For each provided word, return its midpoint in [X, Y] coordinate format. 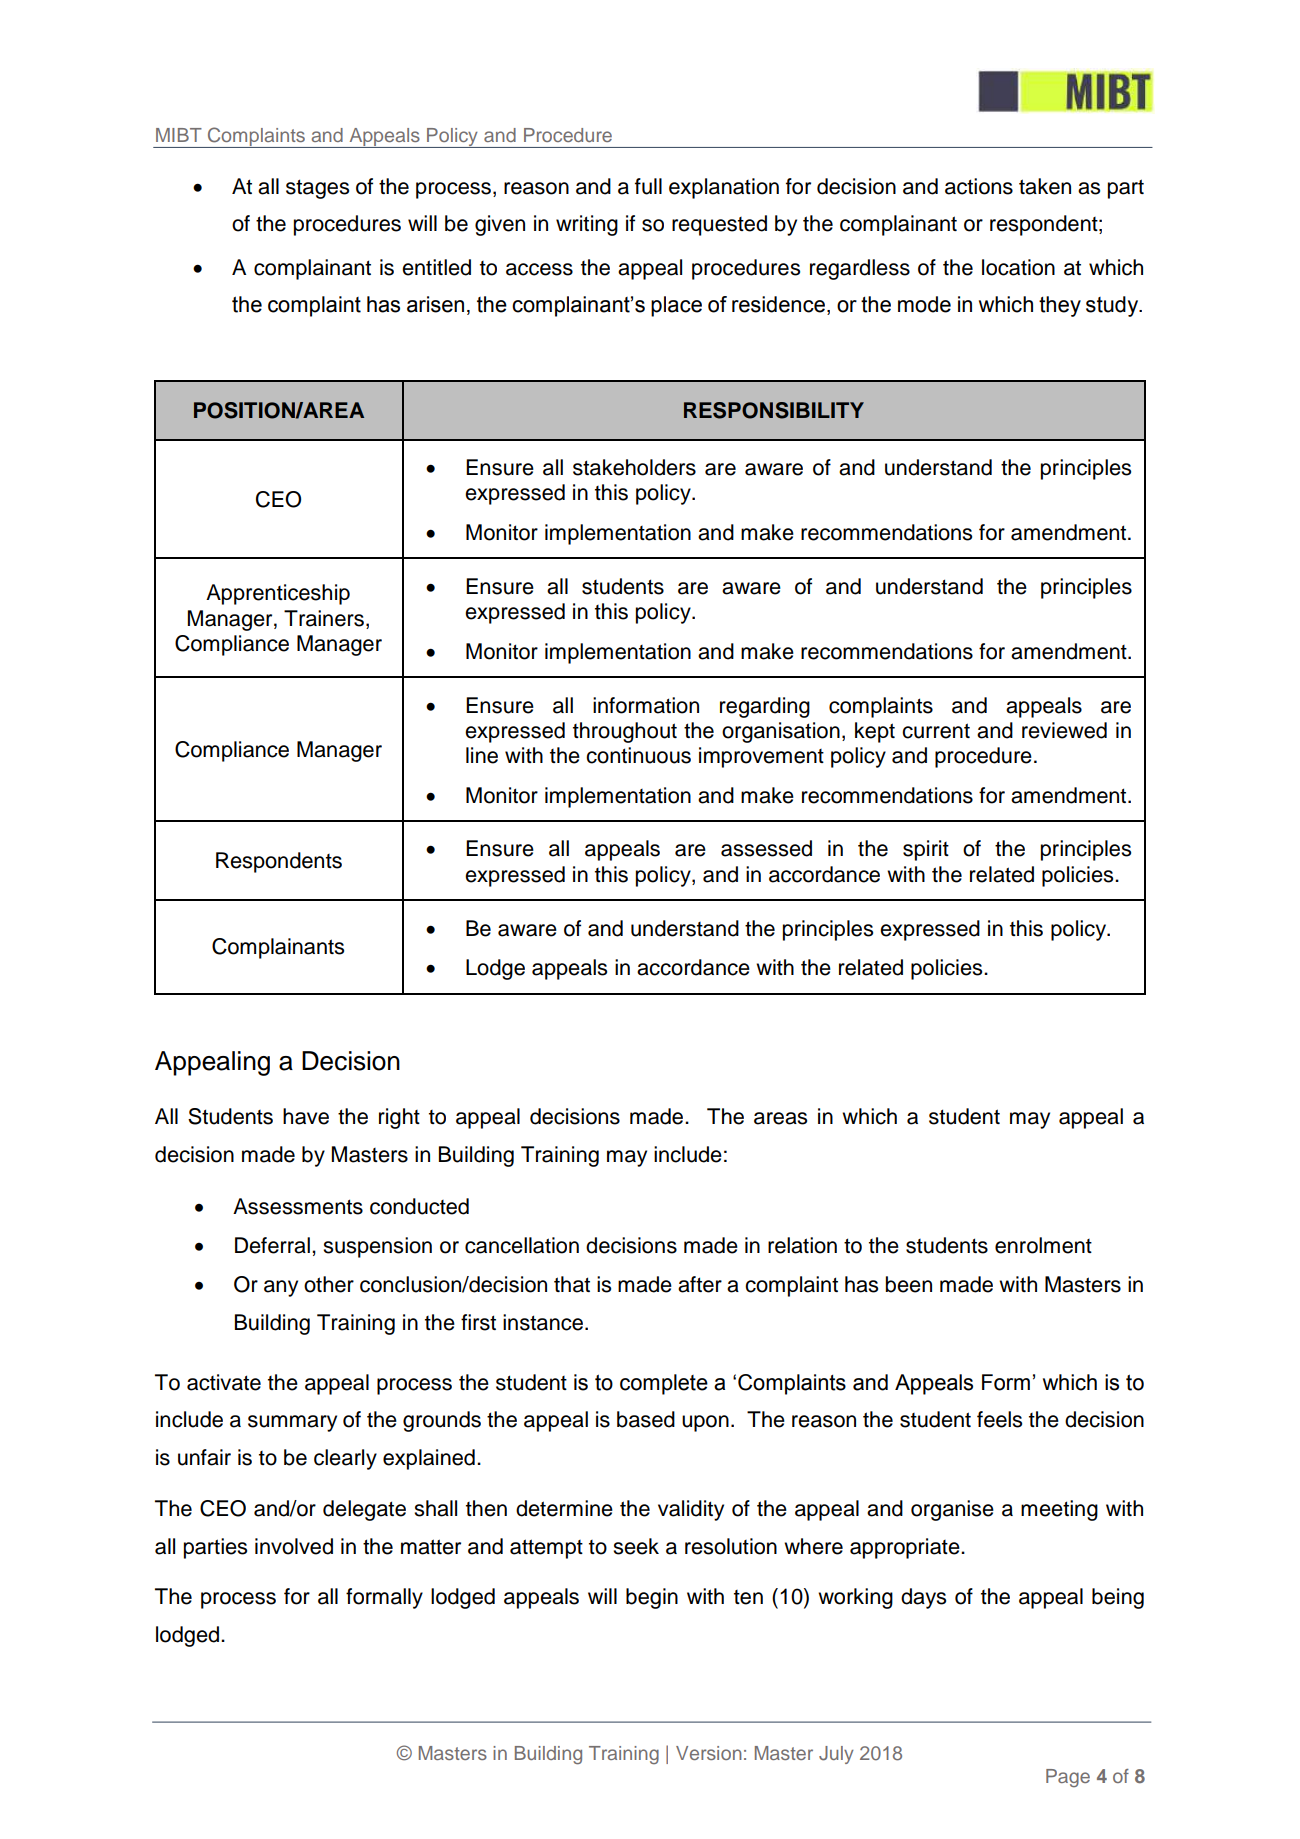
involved [294, 1546]
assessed [766, 848]
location [1018, 267]
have [306, 1116]
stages [317, 189]
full [648, 186]
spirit [926, 850]
